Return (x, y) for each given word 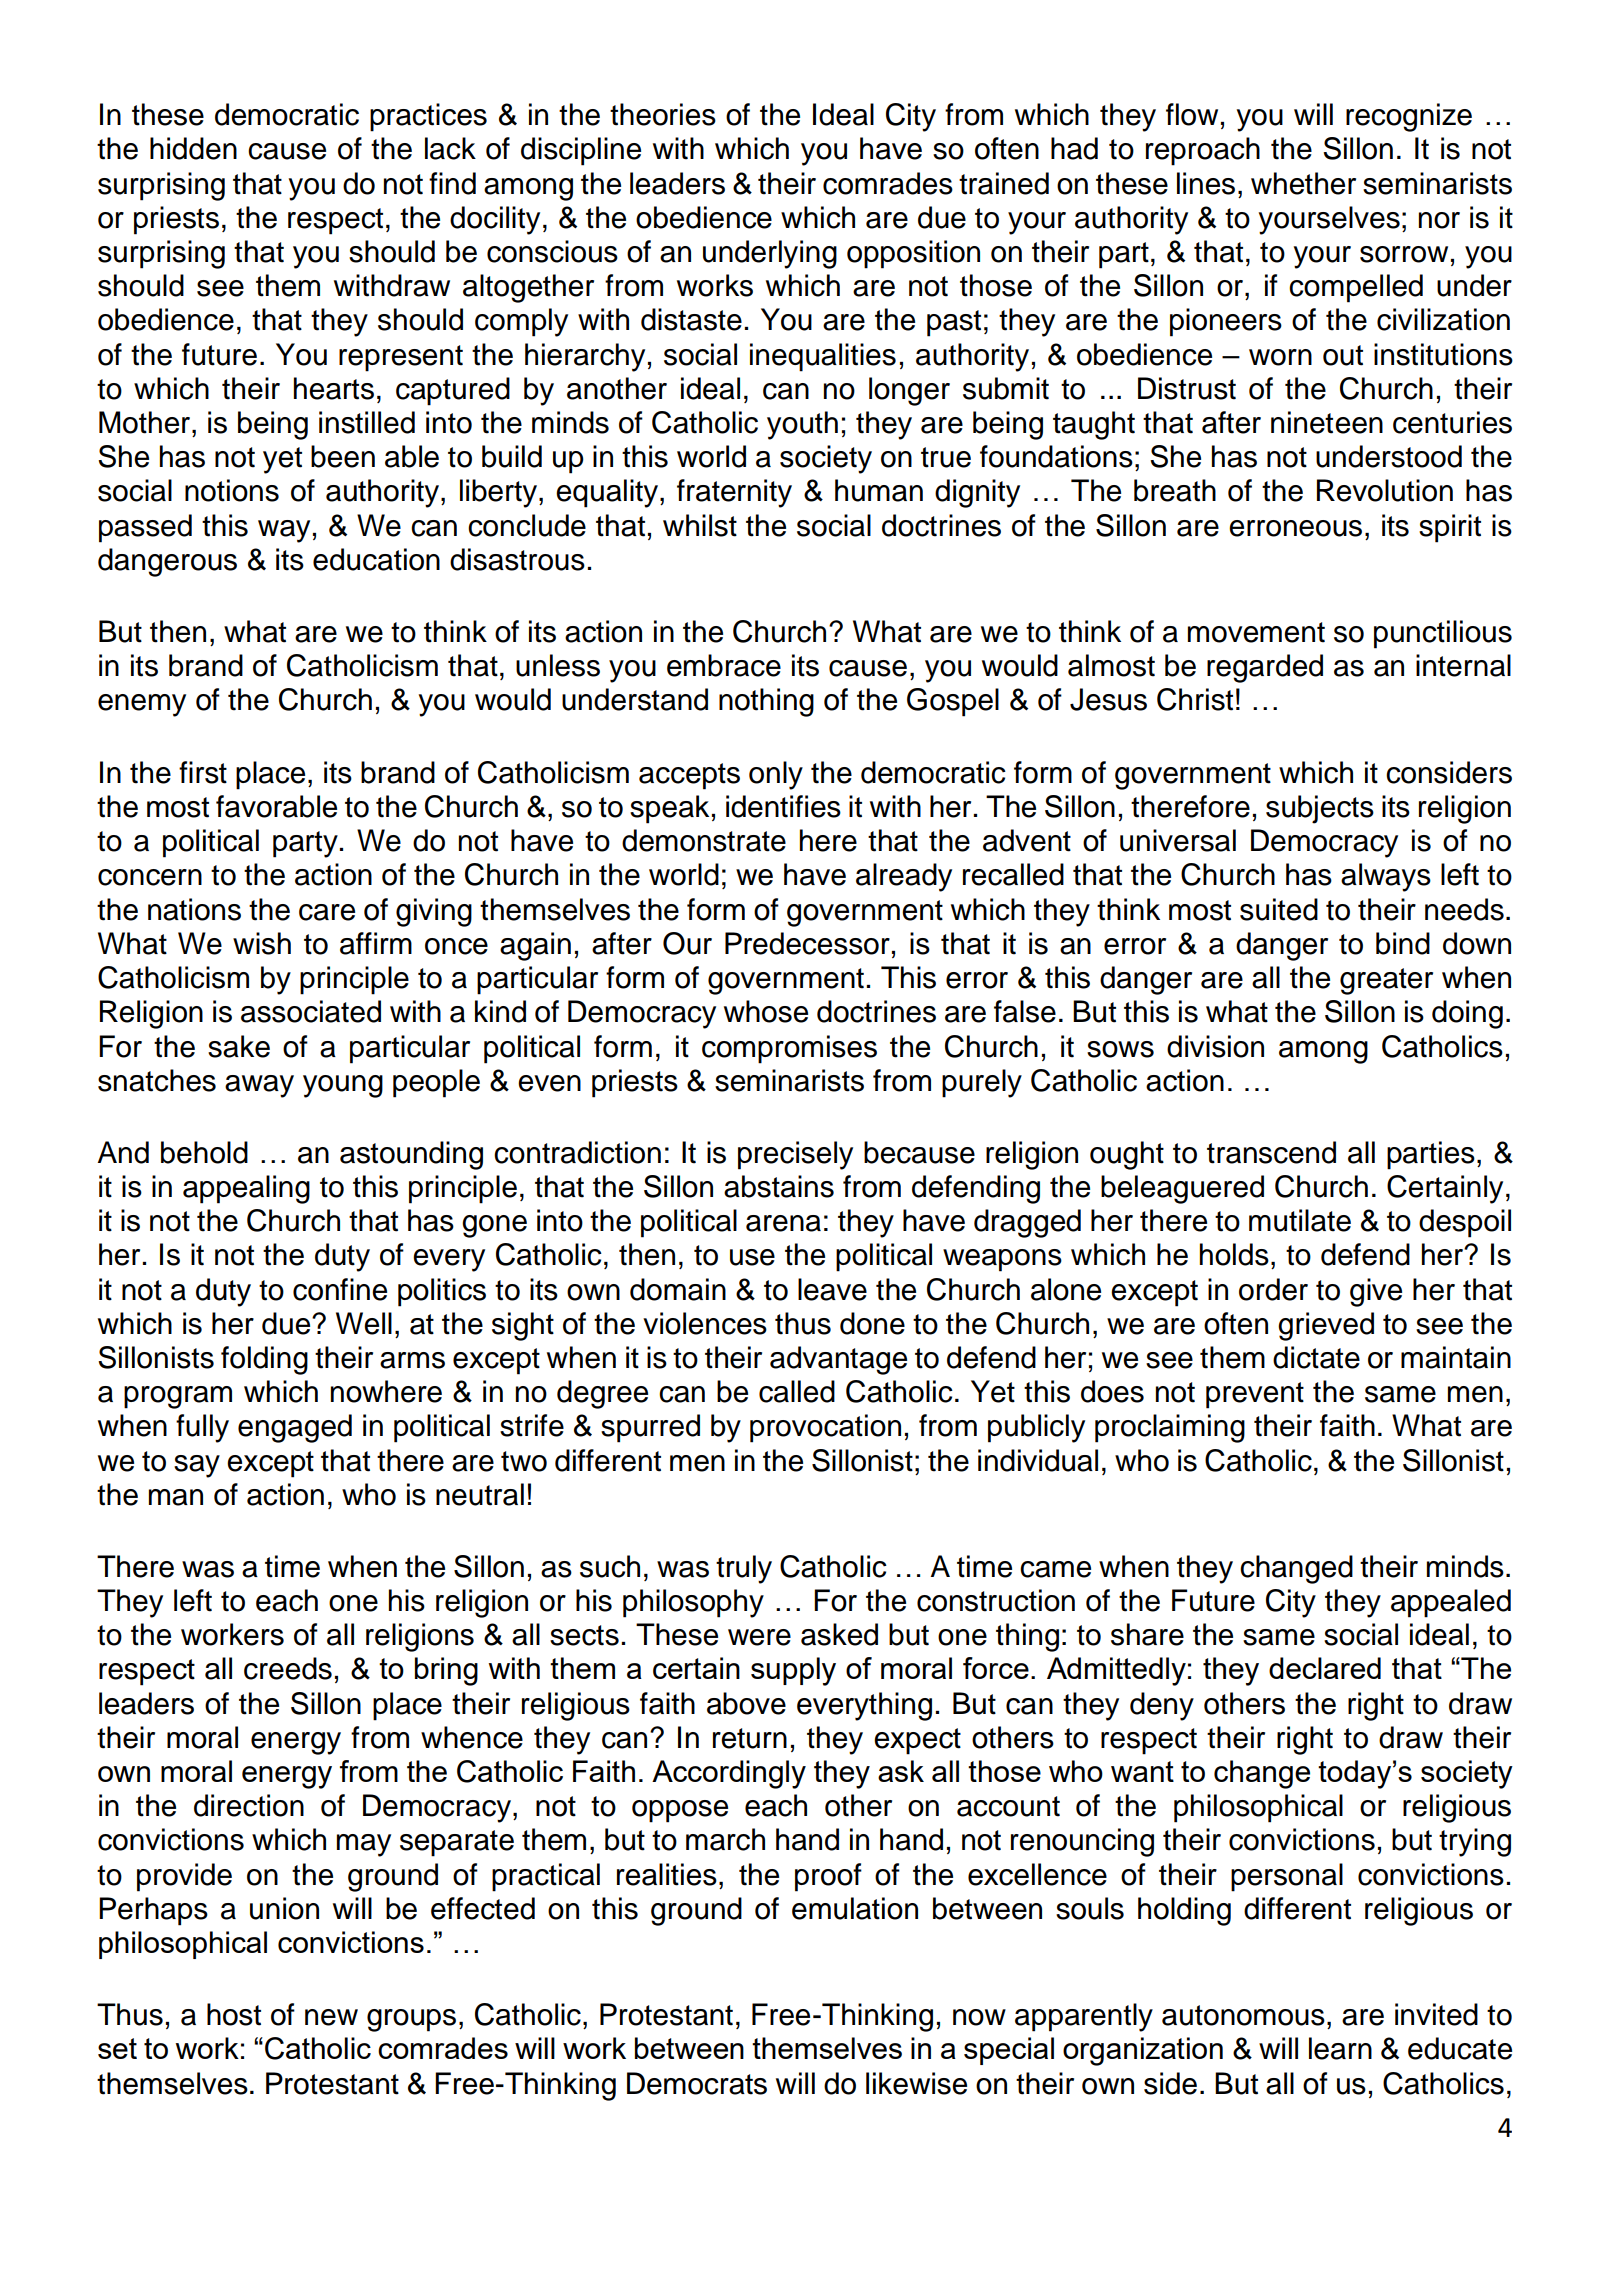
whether (1303, 183)
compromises (789, 1049)
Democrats (697, 2083)
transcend (1271, 1152)
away (259, 1086)
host (234, 2014)
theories (663, 114)
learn (1340, 2048)
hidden (193, 148)
